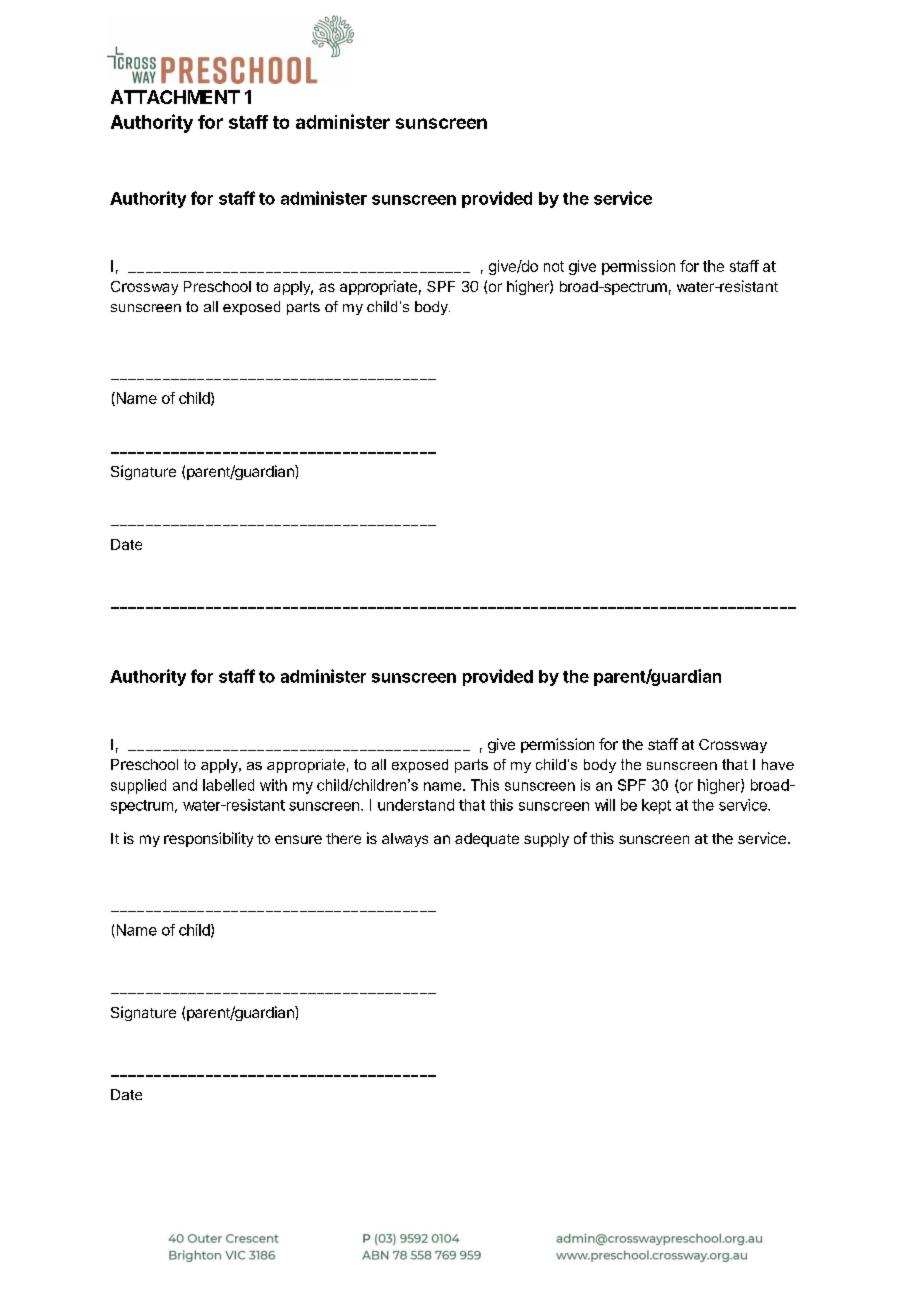 The height and width of the screenshot is (1308, 924). I want to click on labelled, so click(228, 785).
